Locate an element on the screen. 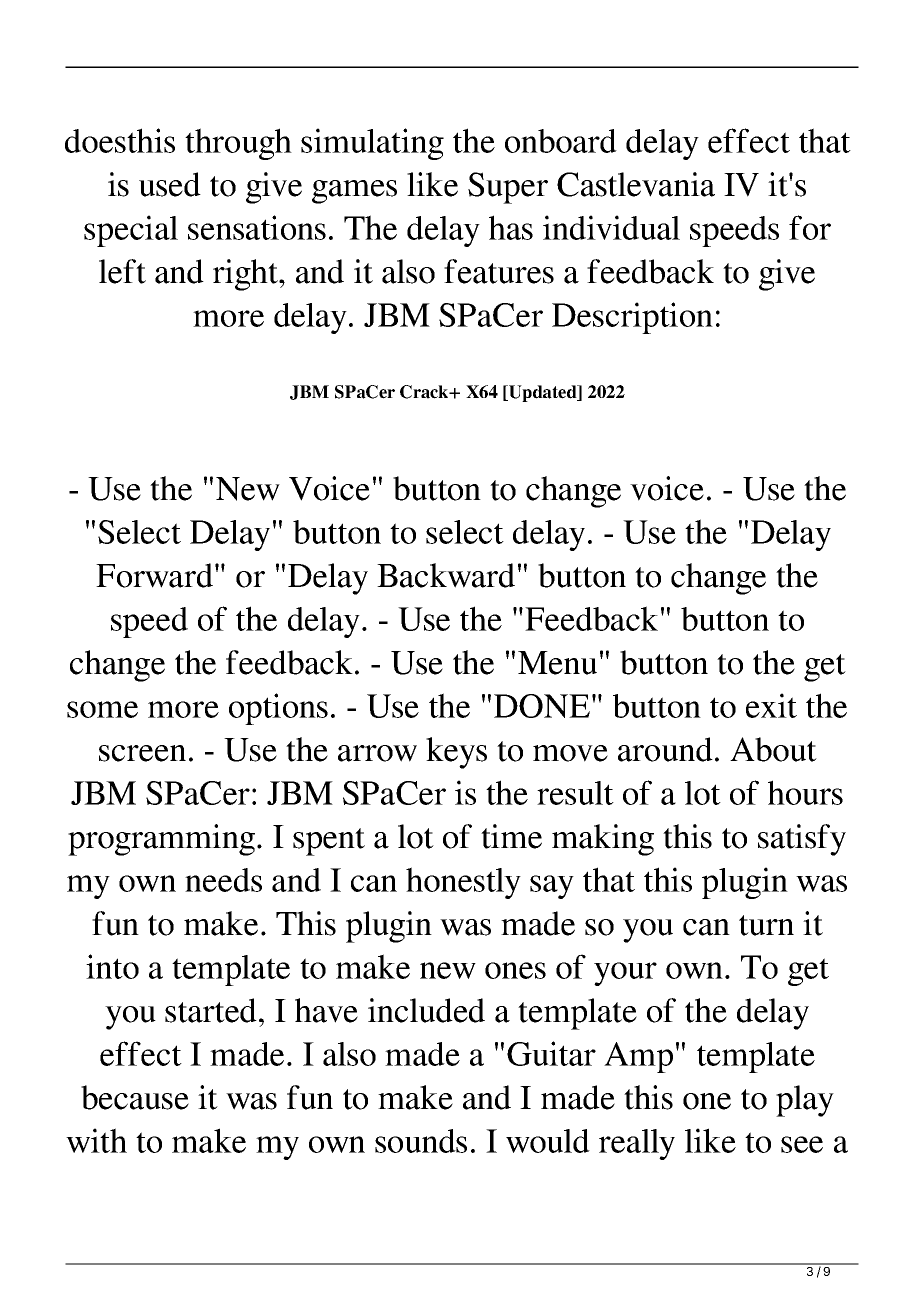 This screenshot has width=924, height=1308. right is located at coordinates (246, 275).
